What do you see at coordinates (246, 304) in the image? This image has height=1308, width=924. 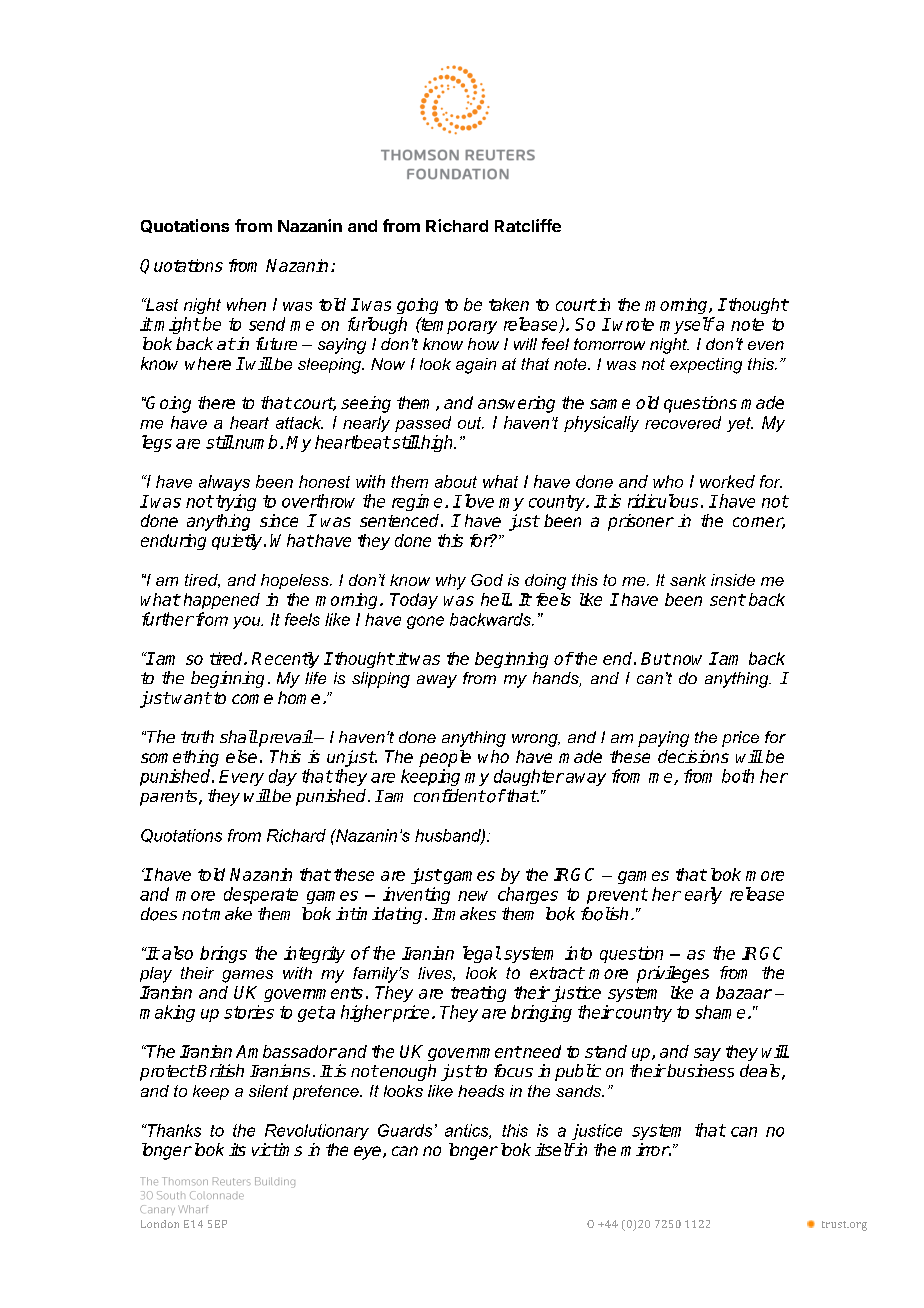 I see `when` at bounding box center [246, 304].
